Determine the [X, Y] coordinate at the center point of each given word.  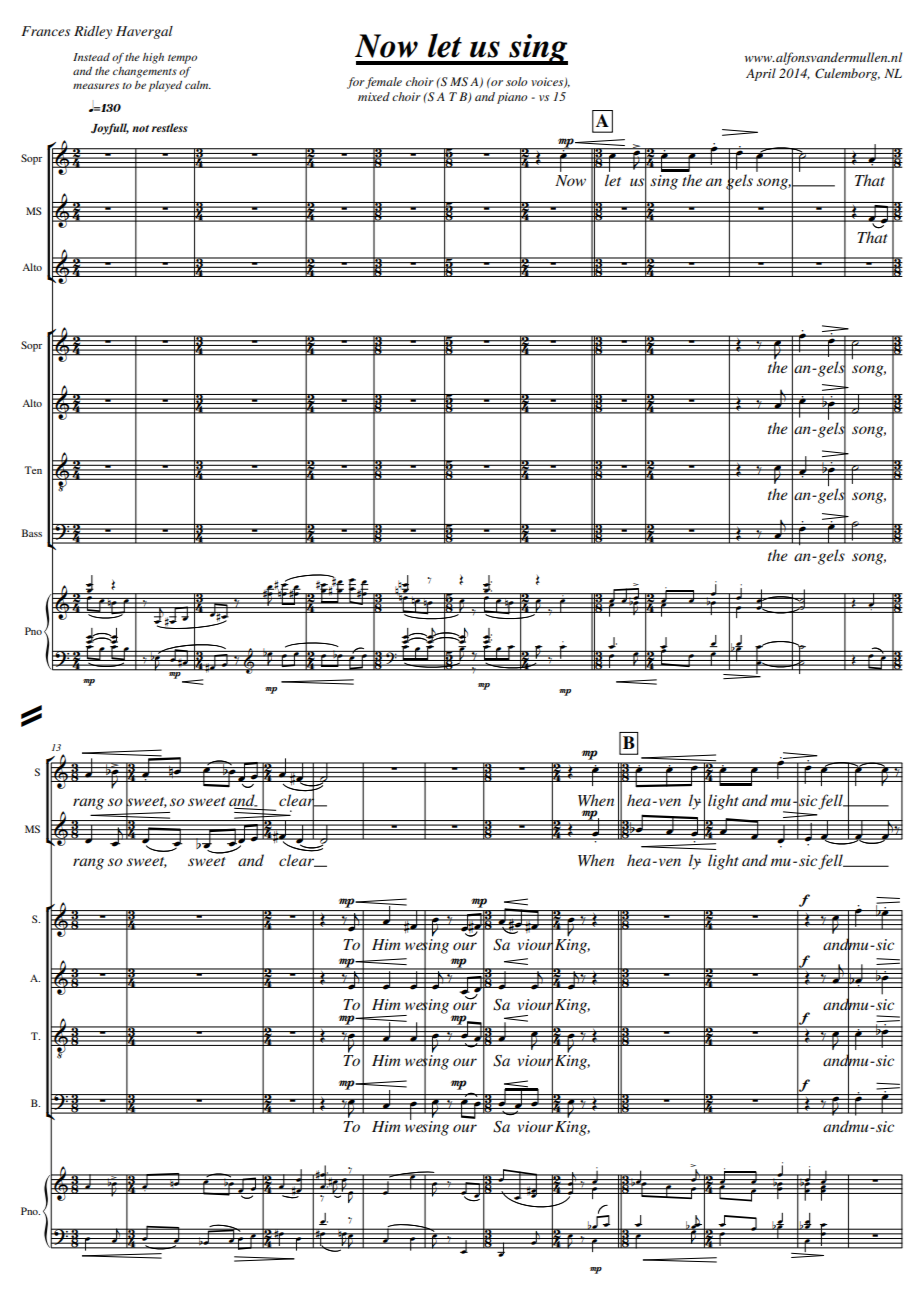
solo [516, 81]
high [153, 58]
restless [169, 127]
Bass [32, 533]
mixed [374, 96]
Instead [91, 57]
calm [198, 85]
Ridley [93, 32]
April [761, 74]
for [356, 83]
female [384, 83]
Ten [33, 470]
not [140, 128]
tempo [182, 59]
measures [96, 86]
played [165, 86]
